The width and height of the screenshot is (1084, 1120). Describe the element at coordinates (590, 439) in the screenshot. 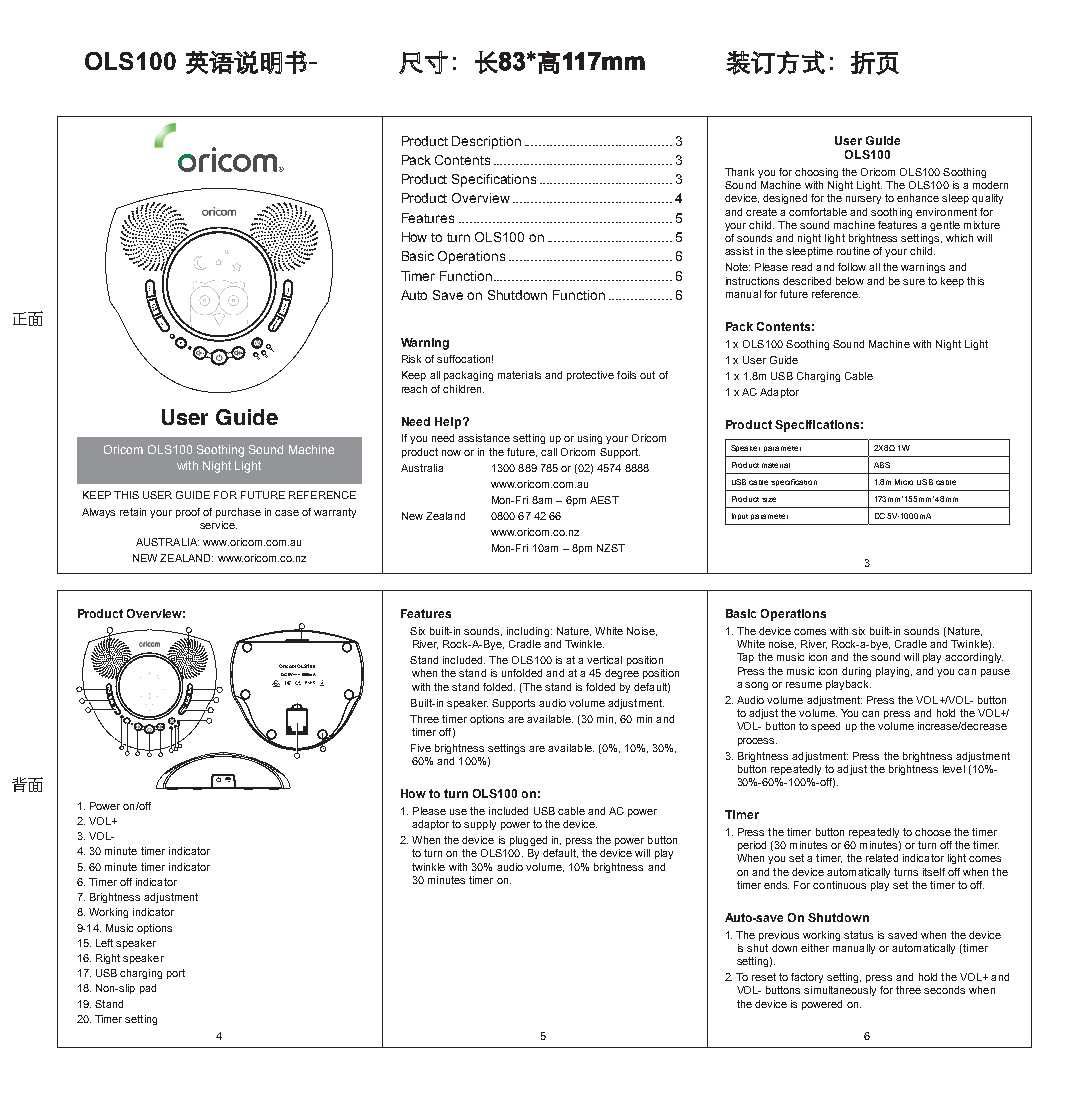

I see `using` at that location.
